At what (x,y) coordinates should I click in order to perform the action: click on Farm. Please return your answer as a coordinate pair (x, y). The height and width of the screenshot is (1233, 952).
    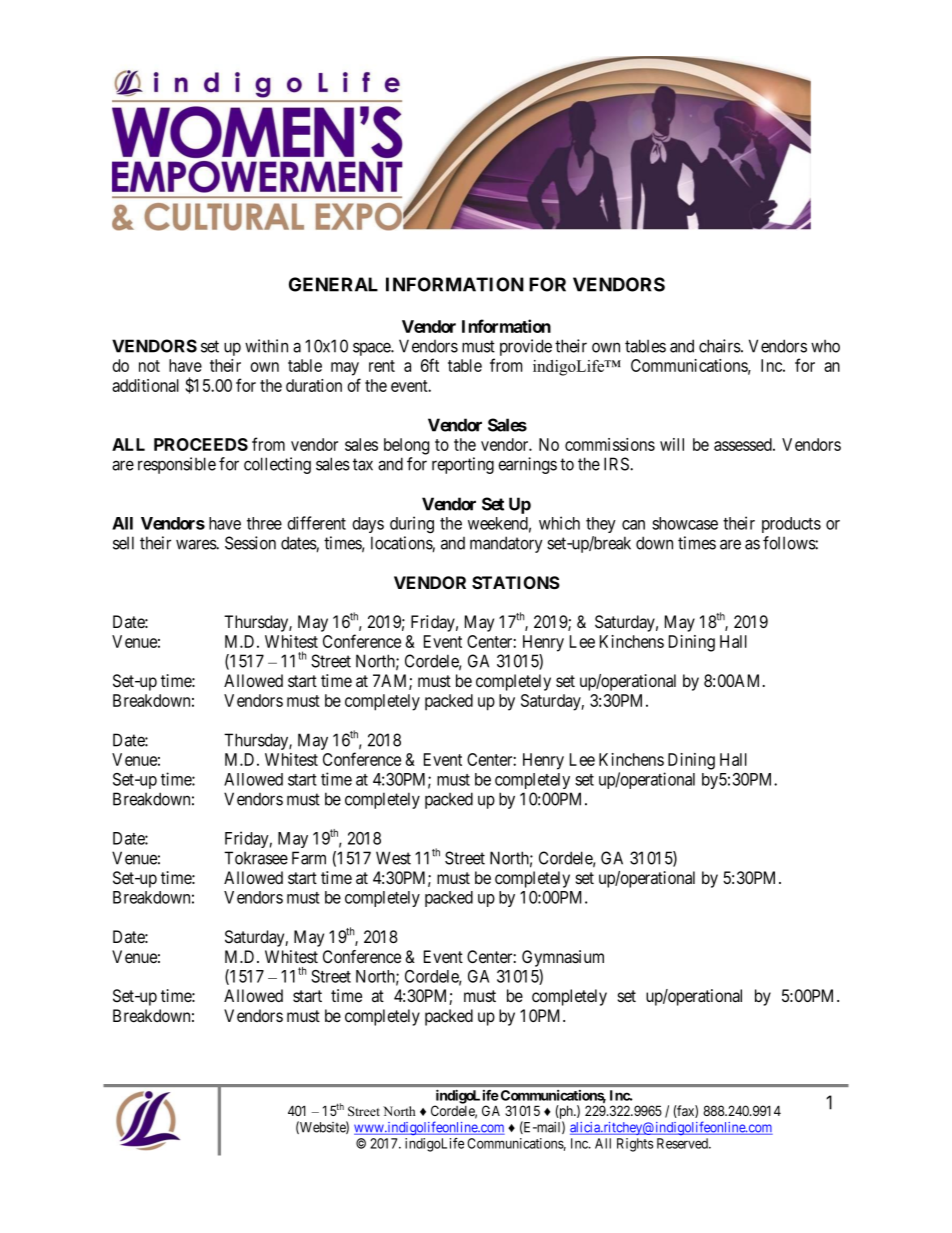
    Looking at the image, I should click on (309, 858).
